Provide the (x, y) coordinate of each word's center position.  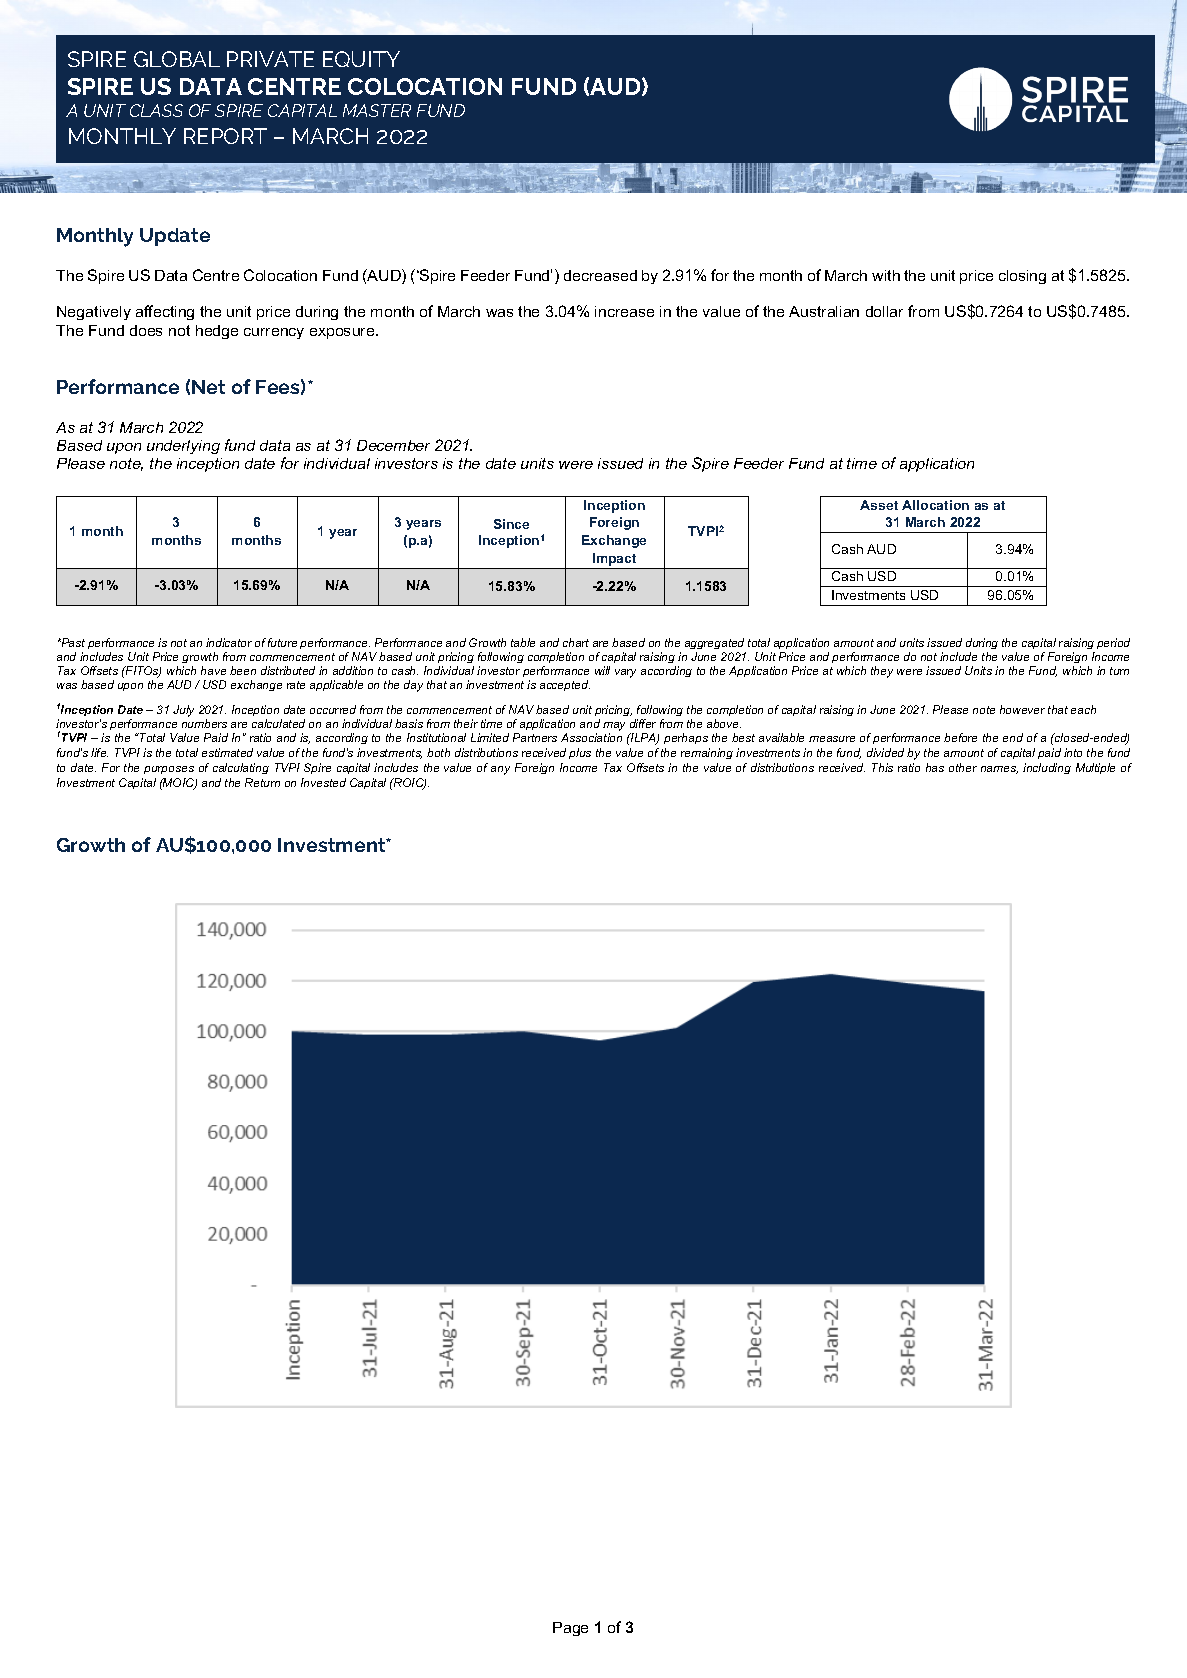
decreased (600, 275)
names (999, 770)
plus (580, 753)
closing (1022, 277)
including (1047, 768)
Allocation (935, 505)
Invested (323, 782)
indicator (229, 642)
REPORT (225, 136)
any (500, 770)
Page (570, 1629)
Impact (614, 559)
